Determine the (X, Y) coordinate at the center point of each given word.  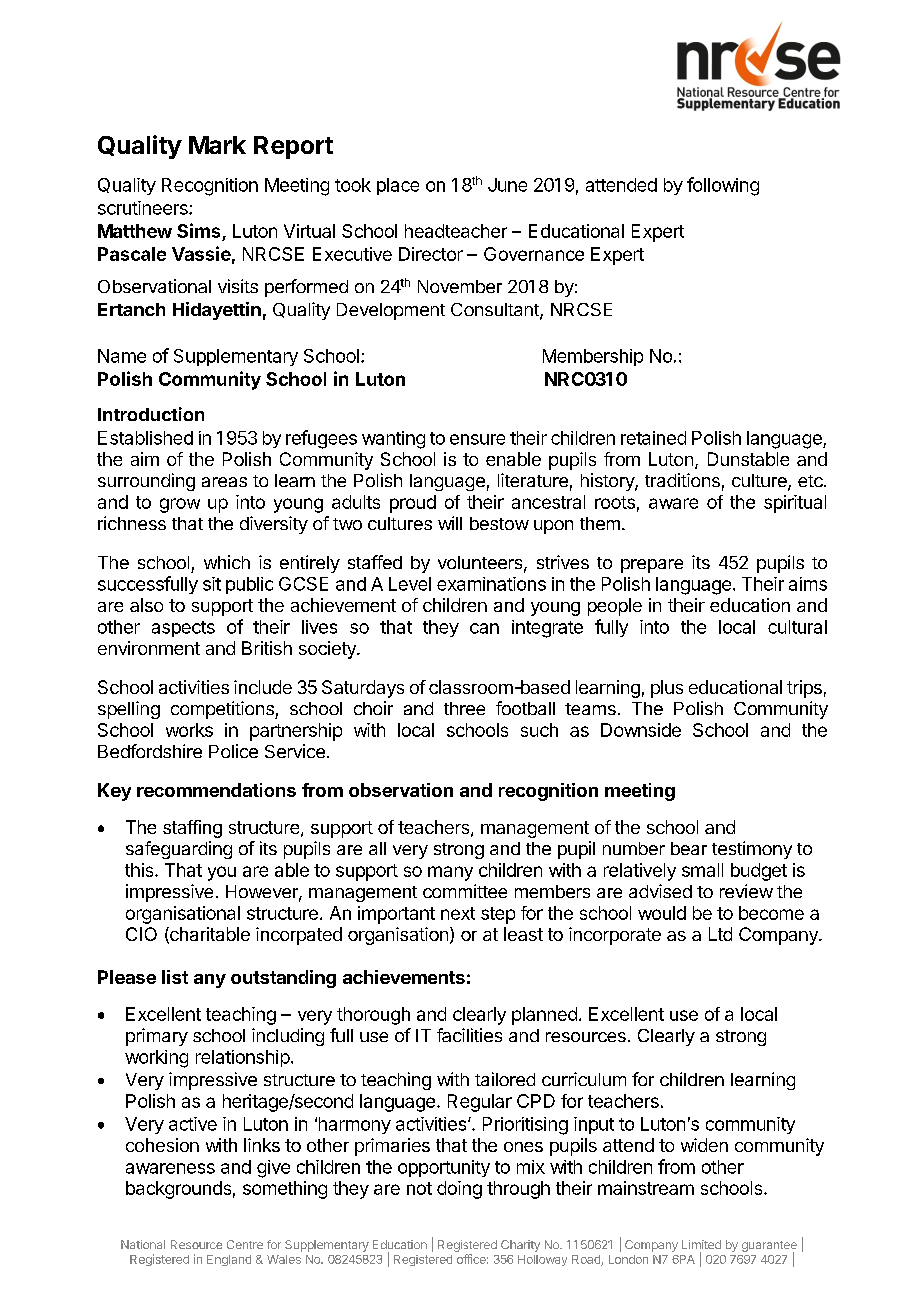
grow (180, 505)
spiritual (795, 504)
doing (459, 1190)
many (450, 873)
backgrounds (178, 1190)
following (723, 186)
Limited (701, 1244)
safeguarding (179, 850)
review (746, 891)
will (450, 523)
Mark (217, 145)
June (507, 185)
